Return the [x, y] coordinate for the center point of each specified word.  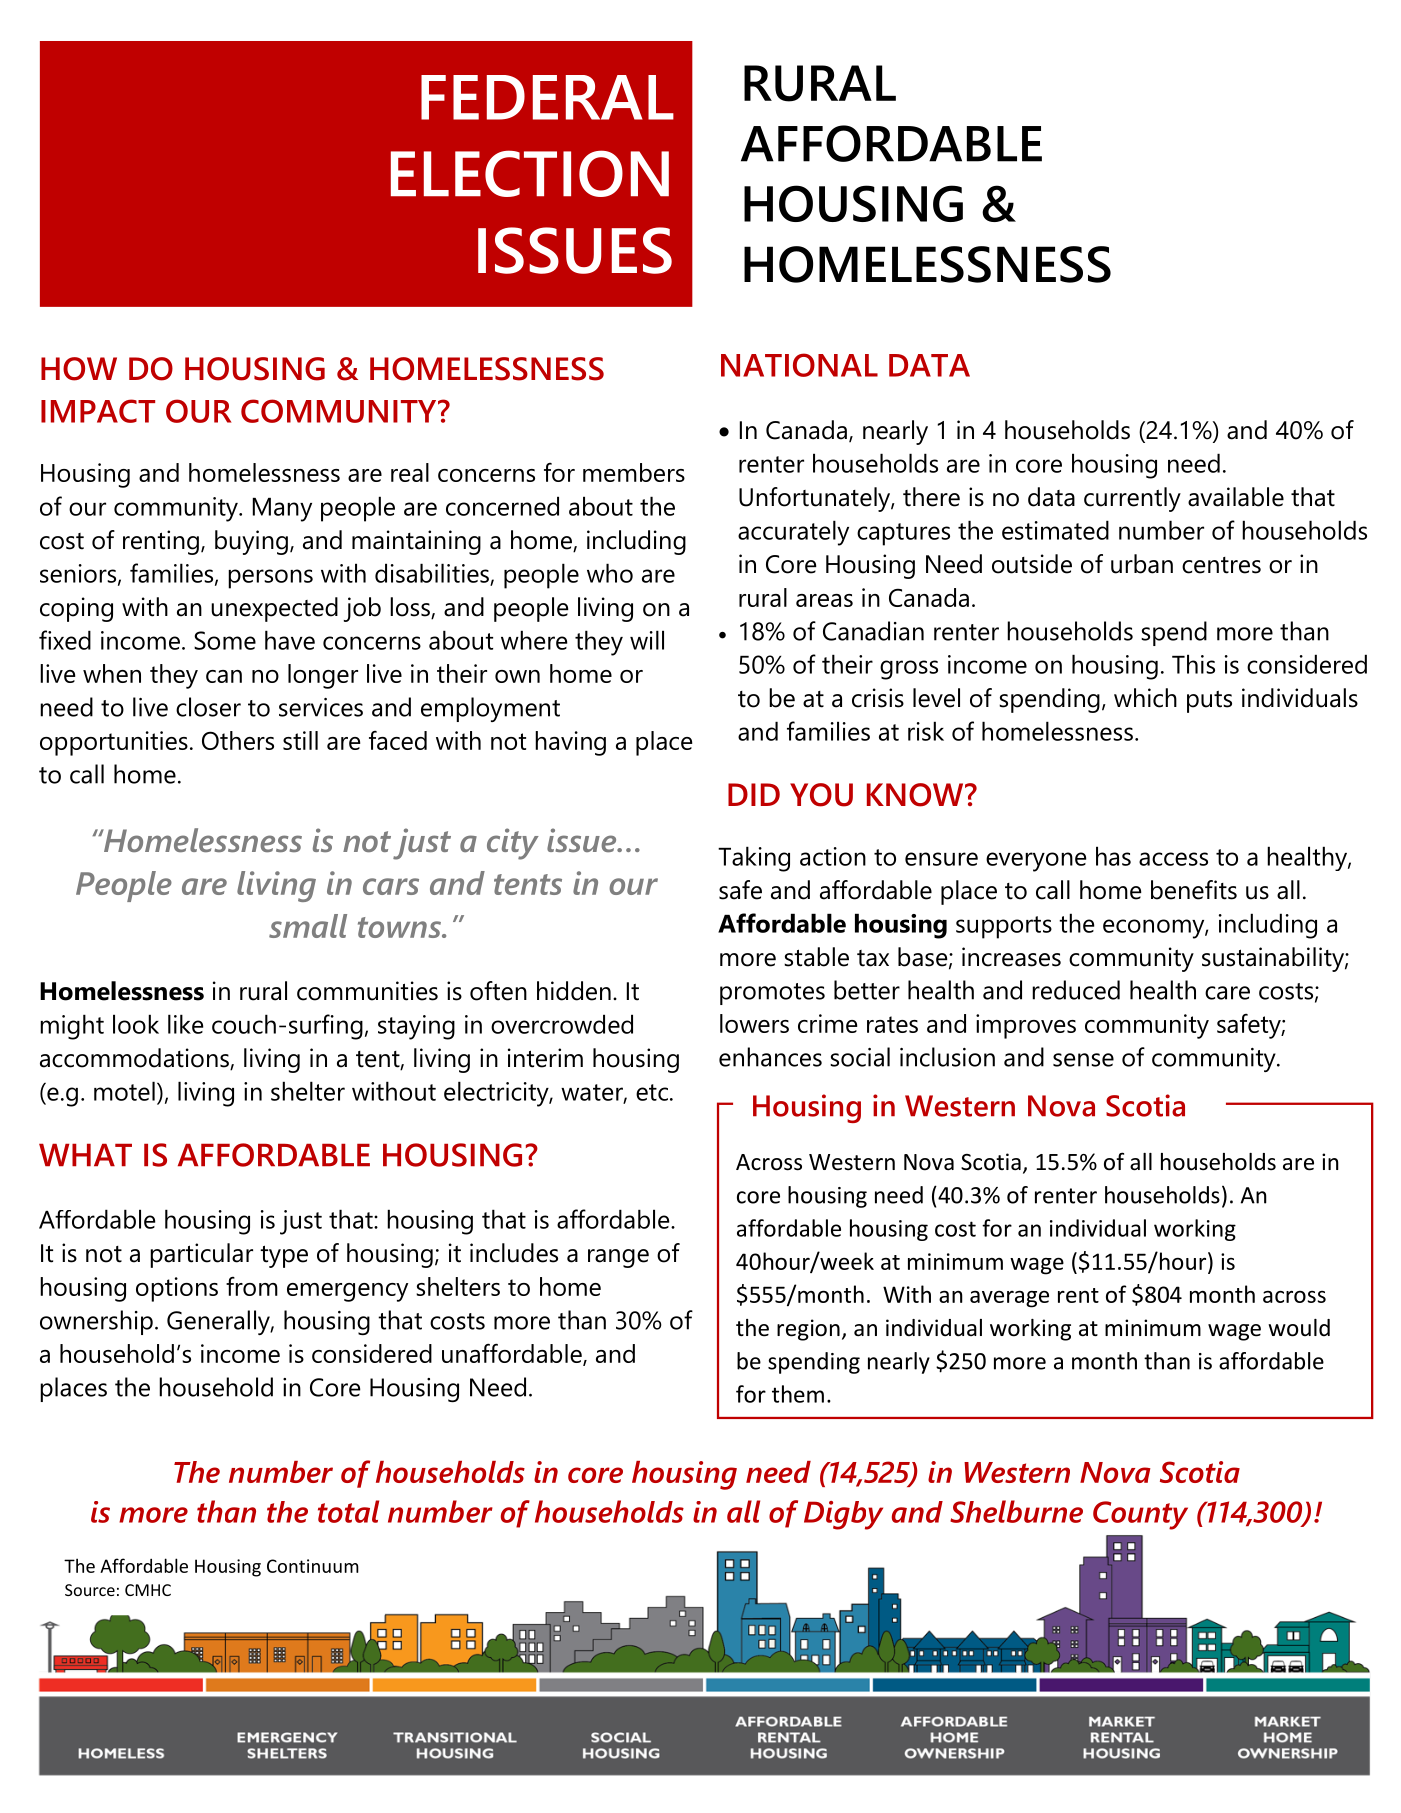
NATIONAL [799, 365]
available [1236, 497]
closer [208, 707]
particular [201, 1255]
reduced [1076, 990]
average [1009, 1299]
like [185, 1024]
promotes [772, 994]
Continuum [313, 1566]
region [808, 1330]
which [1145, 698]
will [647, 640]
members [634, 472]
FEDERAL [547, 97]
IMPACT [98, 411]
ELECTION [530, 173]
